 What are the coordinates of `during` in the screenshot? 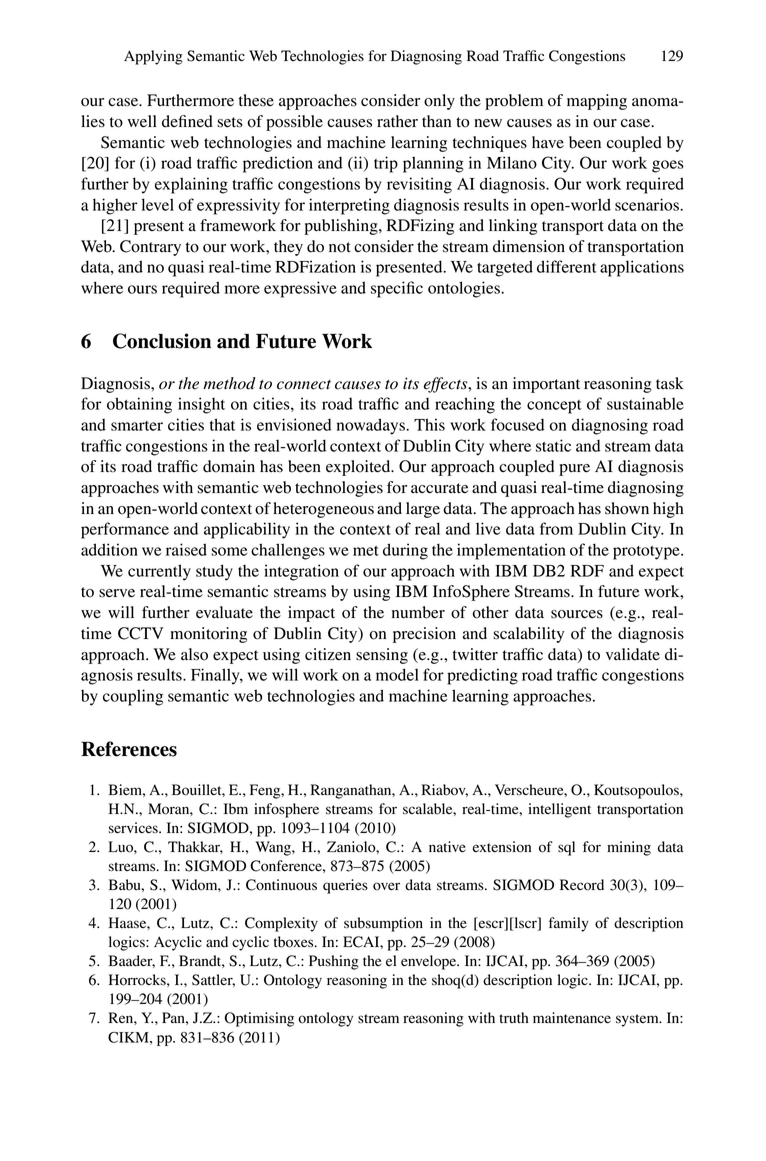 It's located at (405, 551).
